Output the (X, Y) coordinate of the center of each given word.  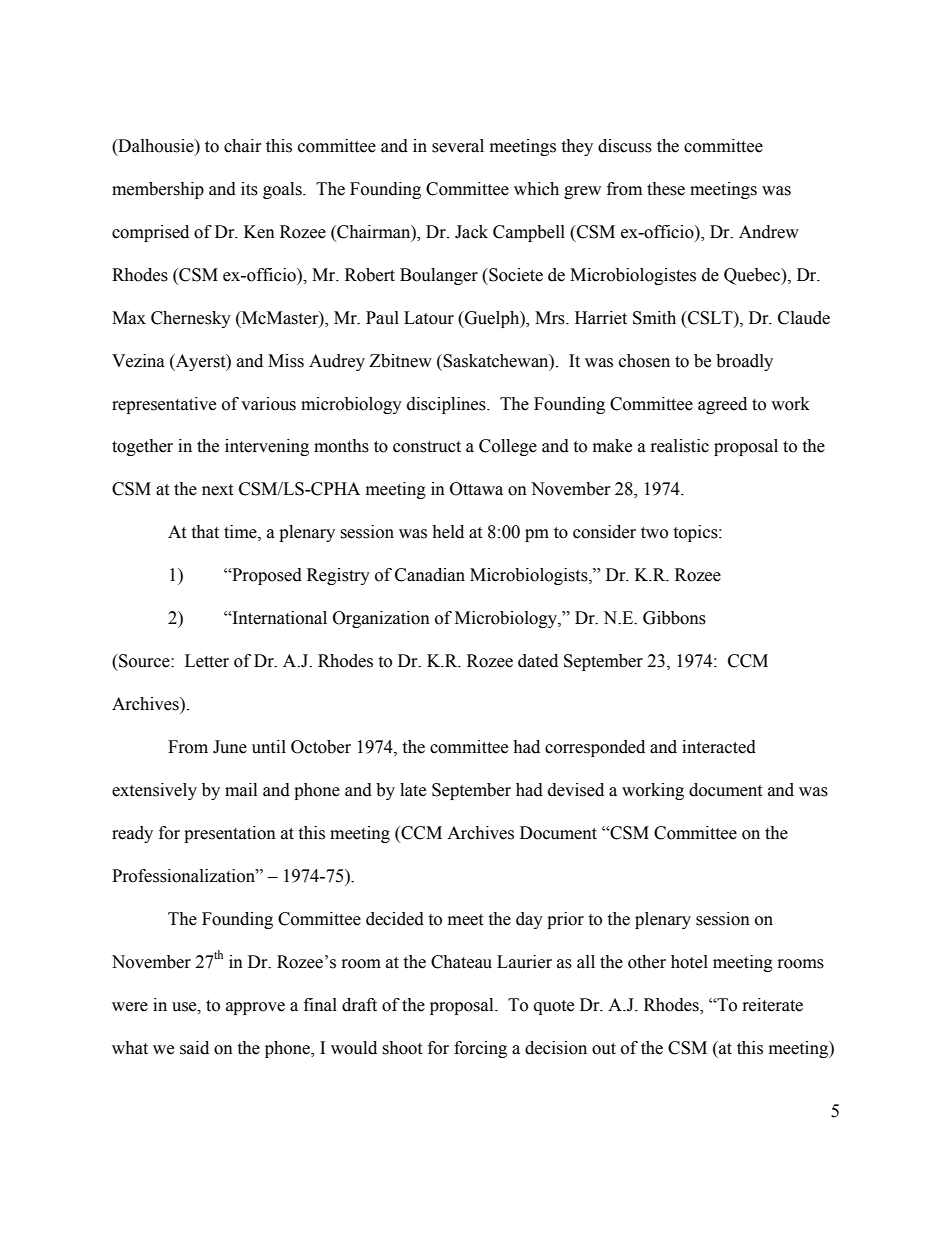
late (413, 790)
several (458, 146)
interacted (719, 747)
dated (538, 661)
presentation (230, 834)
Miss (286, 361)
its (249, 189)
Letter (207, 661)
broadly (744, 362)
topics (696, 533)
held (448, 532)
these (666, 189)
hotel (689, 962)
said (194, 1048)
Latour (429, 318)
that (205, 532)
